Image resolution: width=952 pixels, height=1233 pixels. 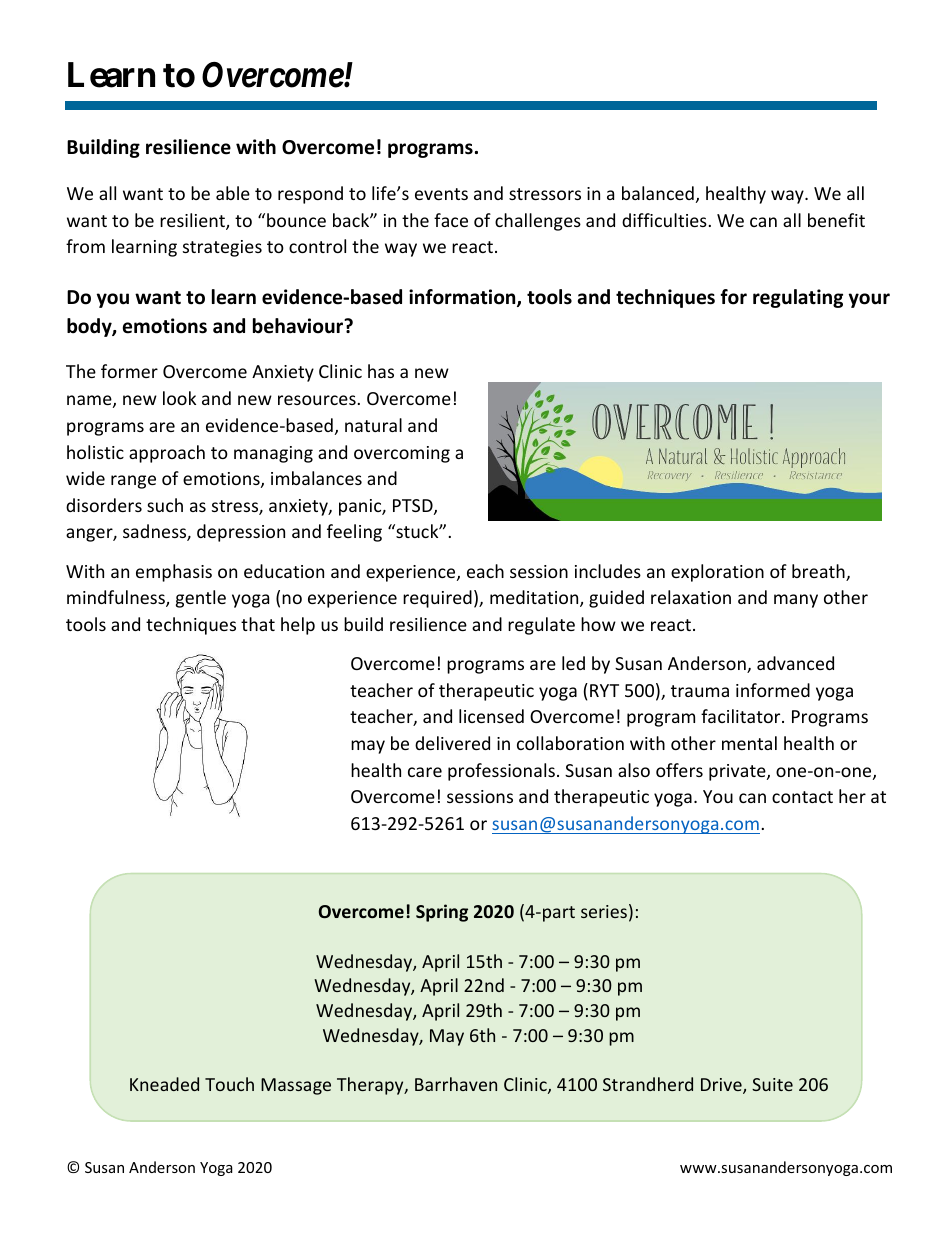 I want to click on such, so click(x=165, y=505).
